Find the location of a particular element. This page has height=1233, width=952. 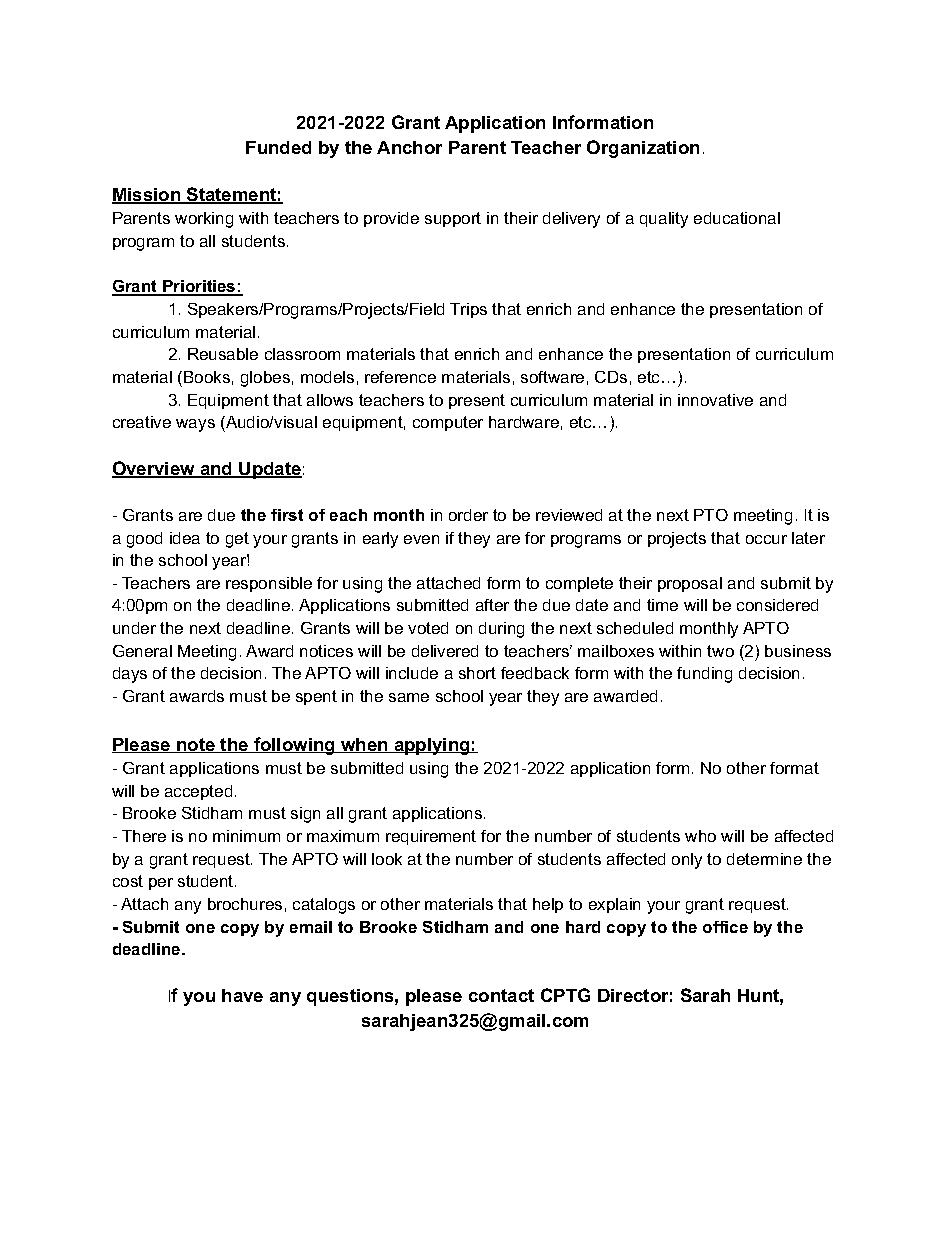

have is located at coordinates (242, 995).
